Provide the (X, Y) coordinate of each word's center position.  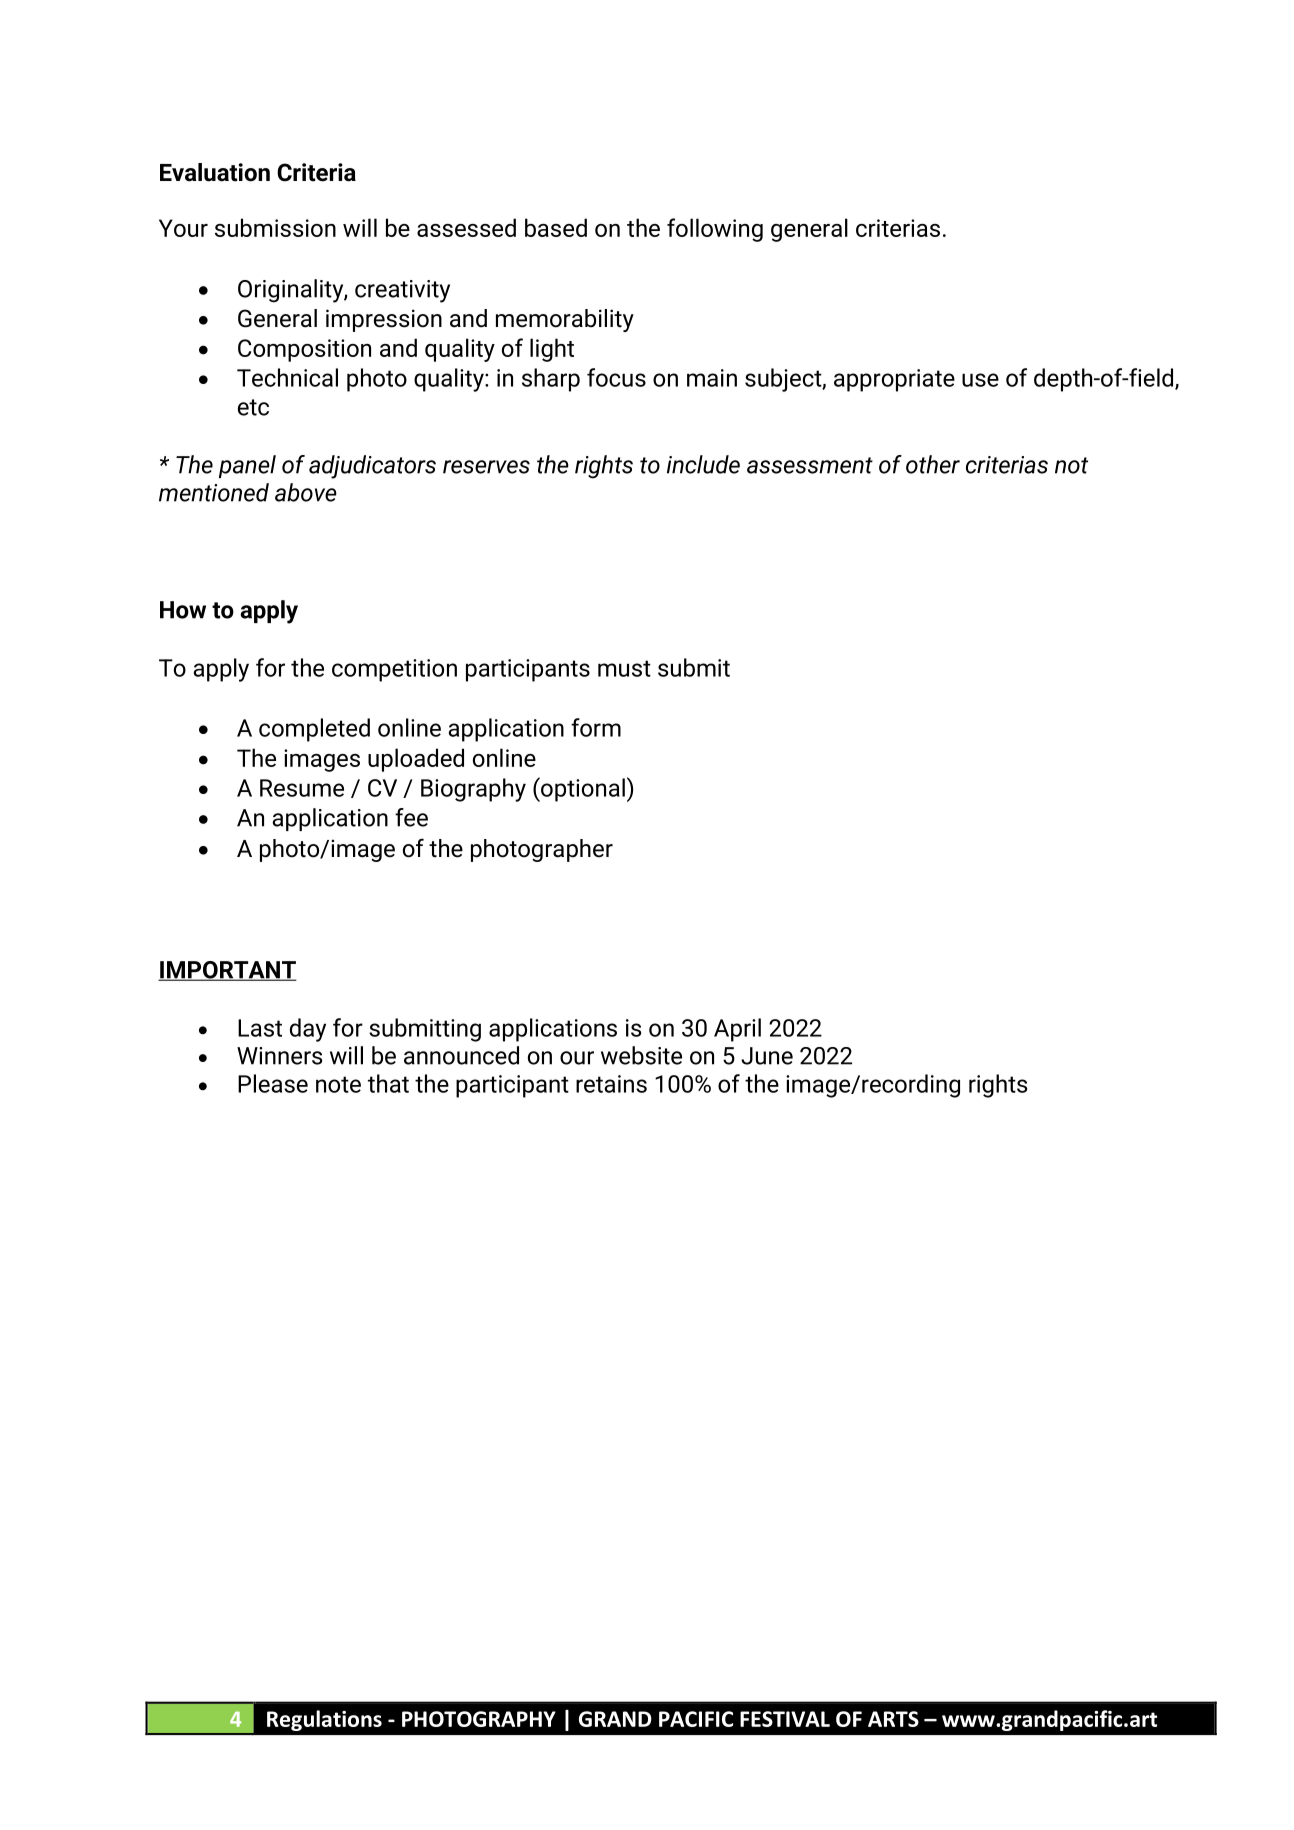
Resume (302, 788)
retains (611, 1084)
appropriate (894, 380)
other (933, 464)
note (338, 1084)
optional (582, 789)
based (556, 227)
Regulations (324, 1720)
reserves (486, 467)
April (737, 1030)
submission (275, 227)
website (641, 1055)
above (306, 492)
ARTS (893, 1719)
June (767, 1056)
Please (273, 1083)
